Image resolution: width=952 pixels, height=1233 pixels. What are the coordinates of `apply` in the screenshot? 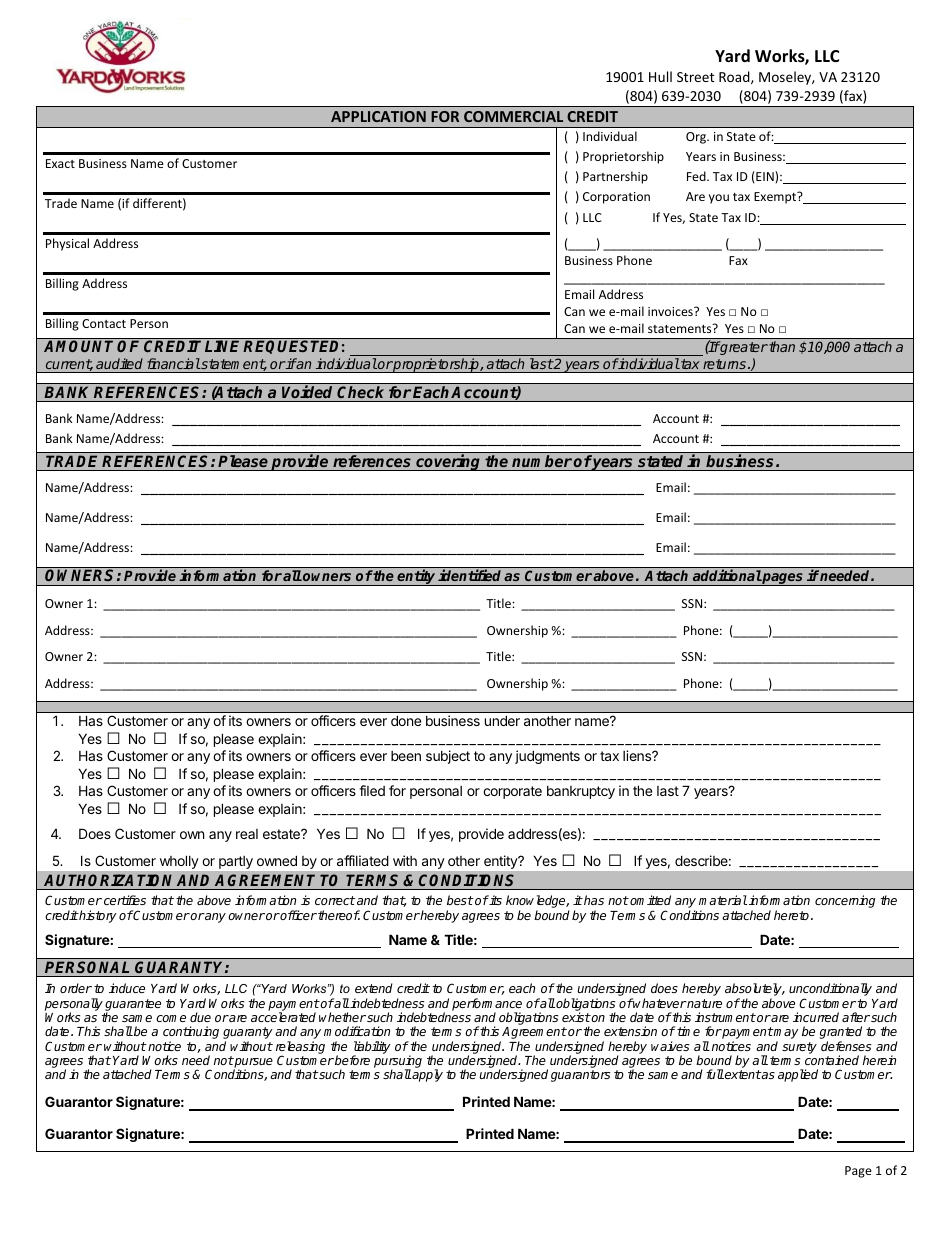 It's located at (427, 1075).
